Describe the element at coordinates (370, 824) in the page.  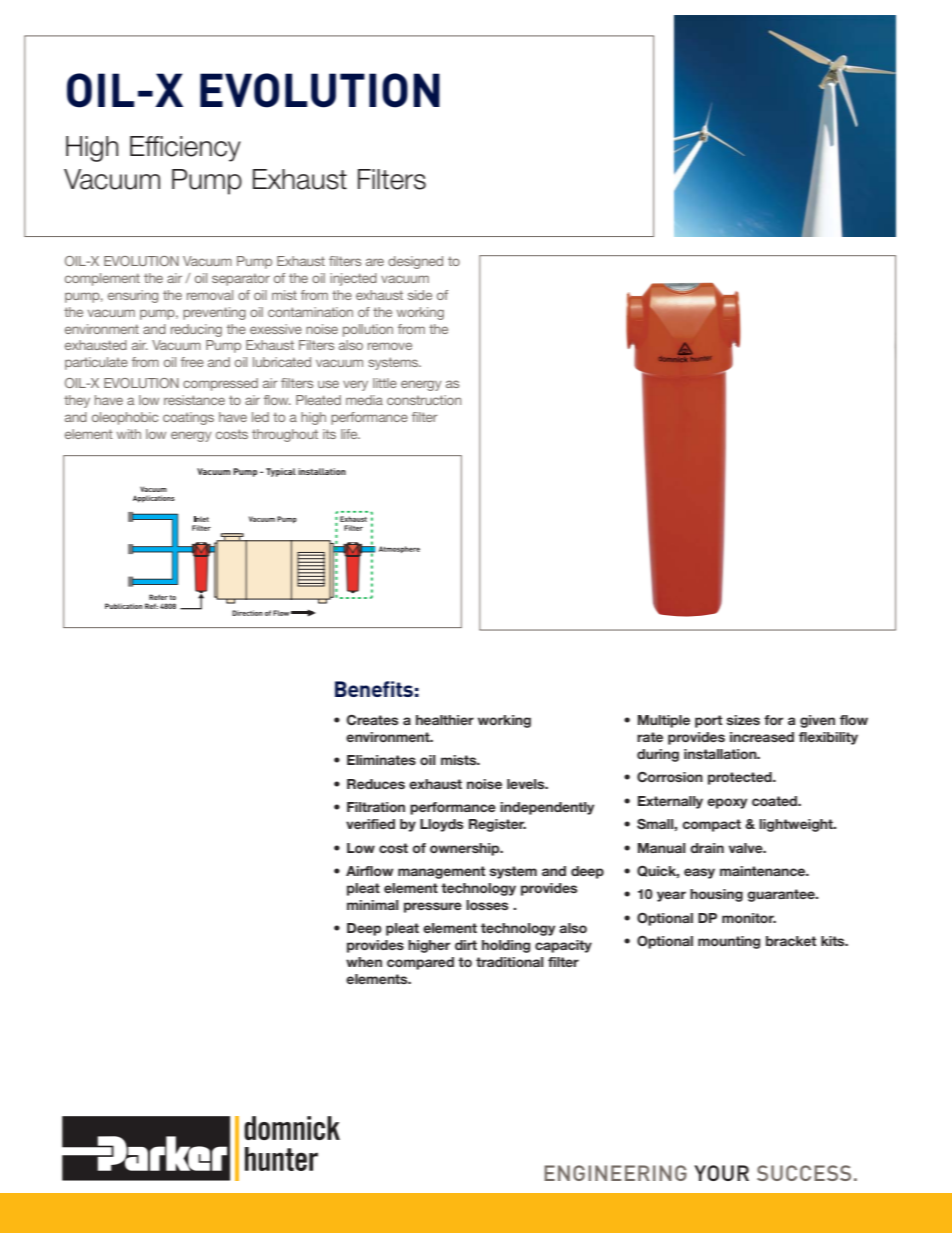
I see `verified` at that location.
